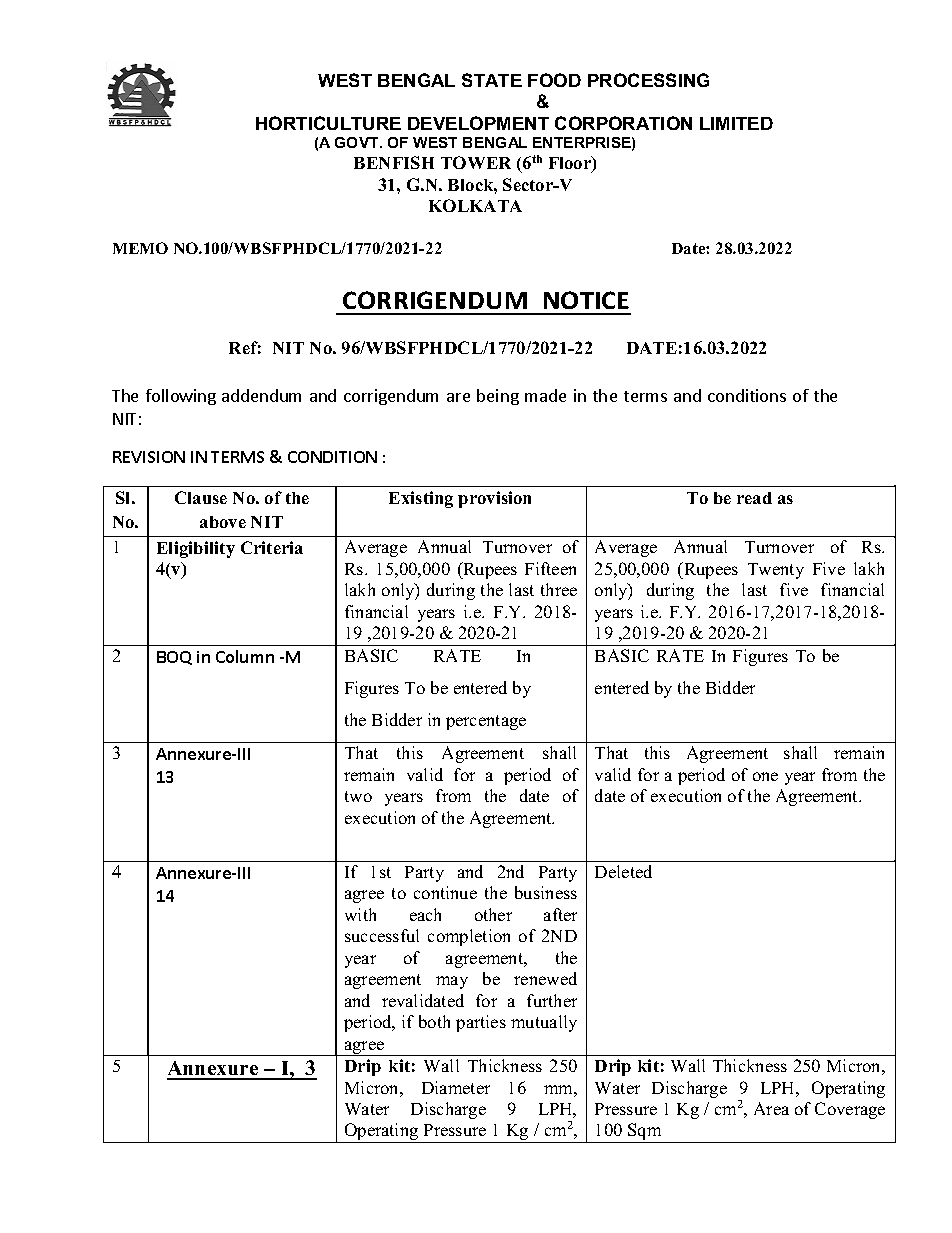  What do you see at coordinates (765, 776) in the screenshot?
I see `one` at bounding box center [765, 776].
